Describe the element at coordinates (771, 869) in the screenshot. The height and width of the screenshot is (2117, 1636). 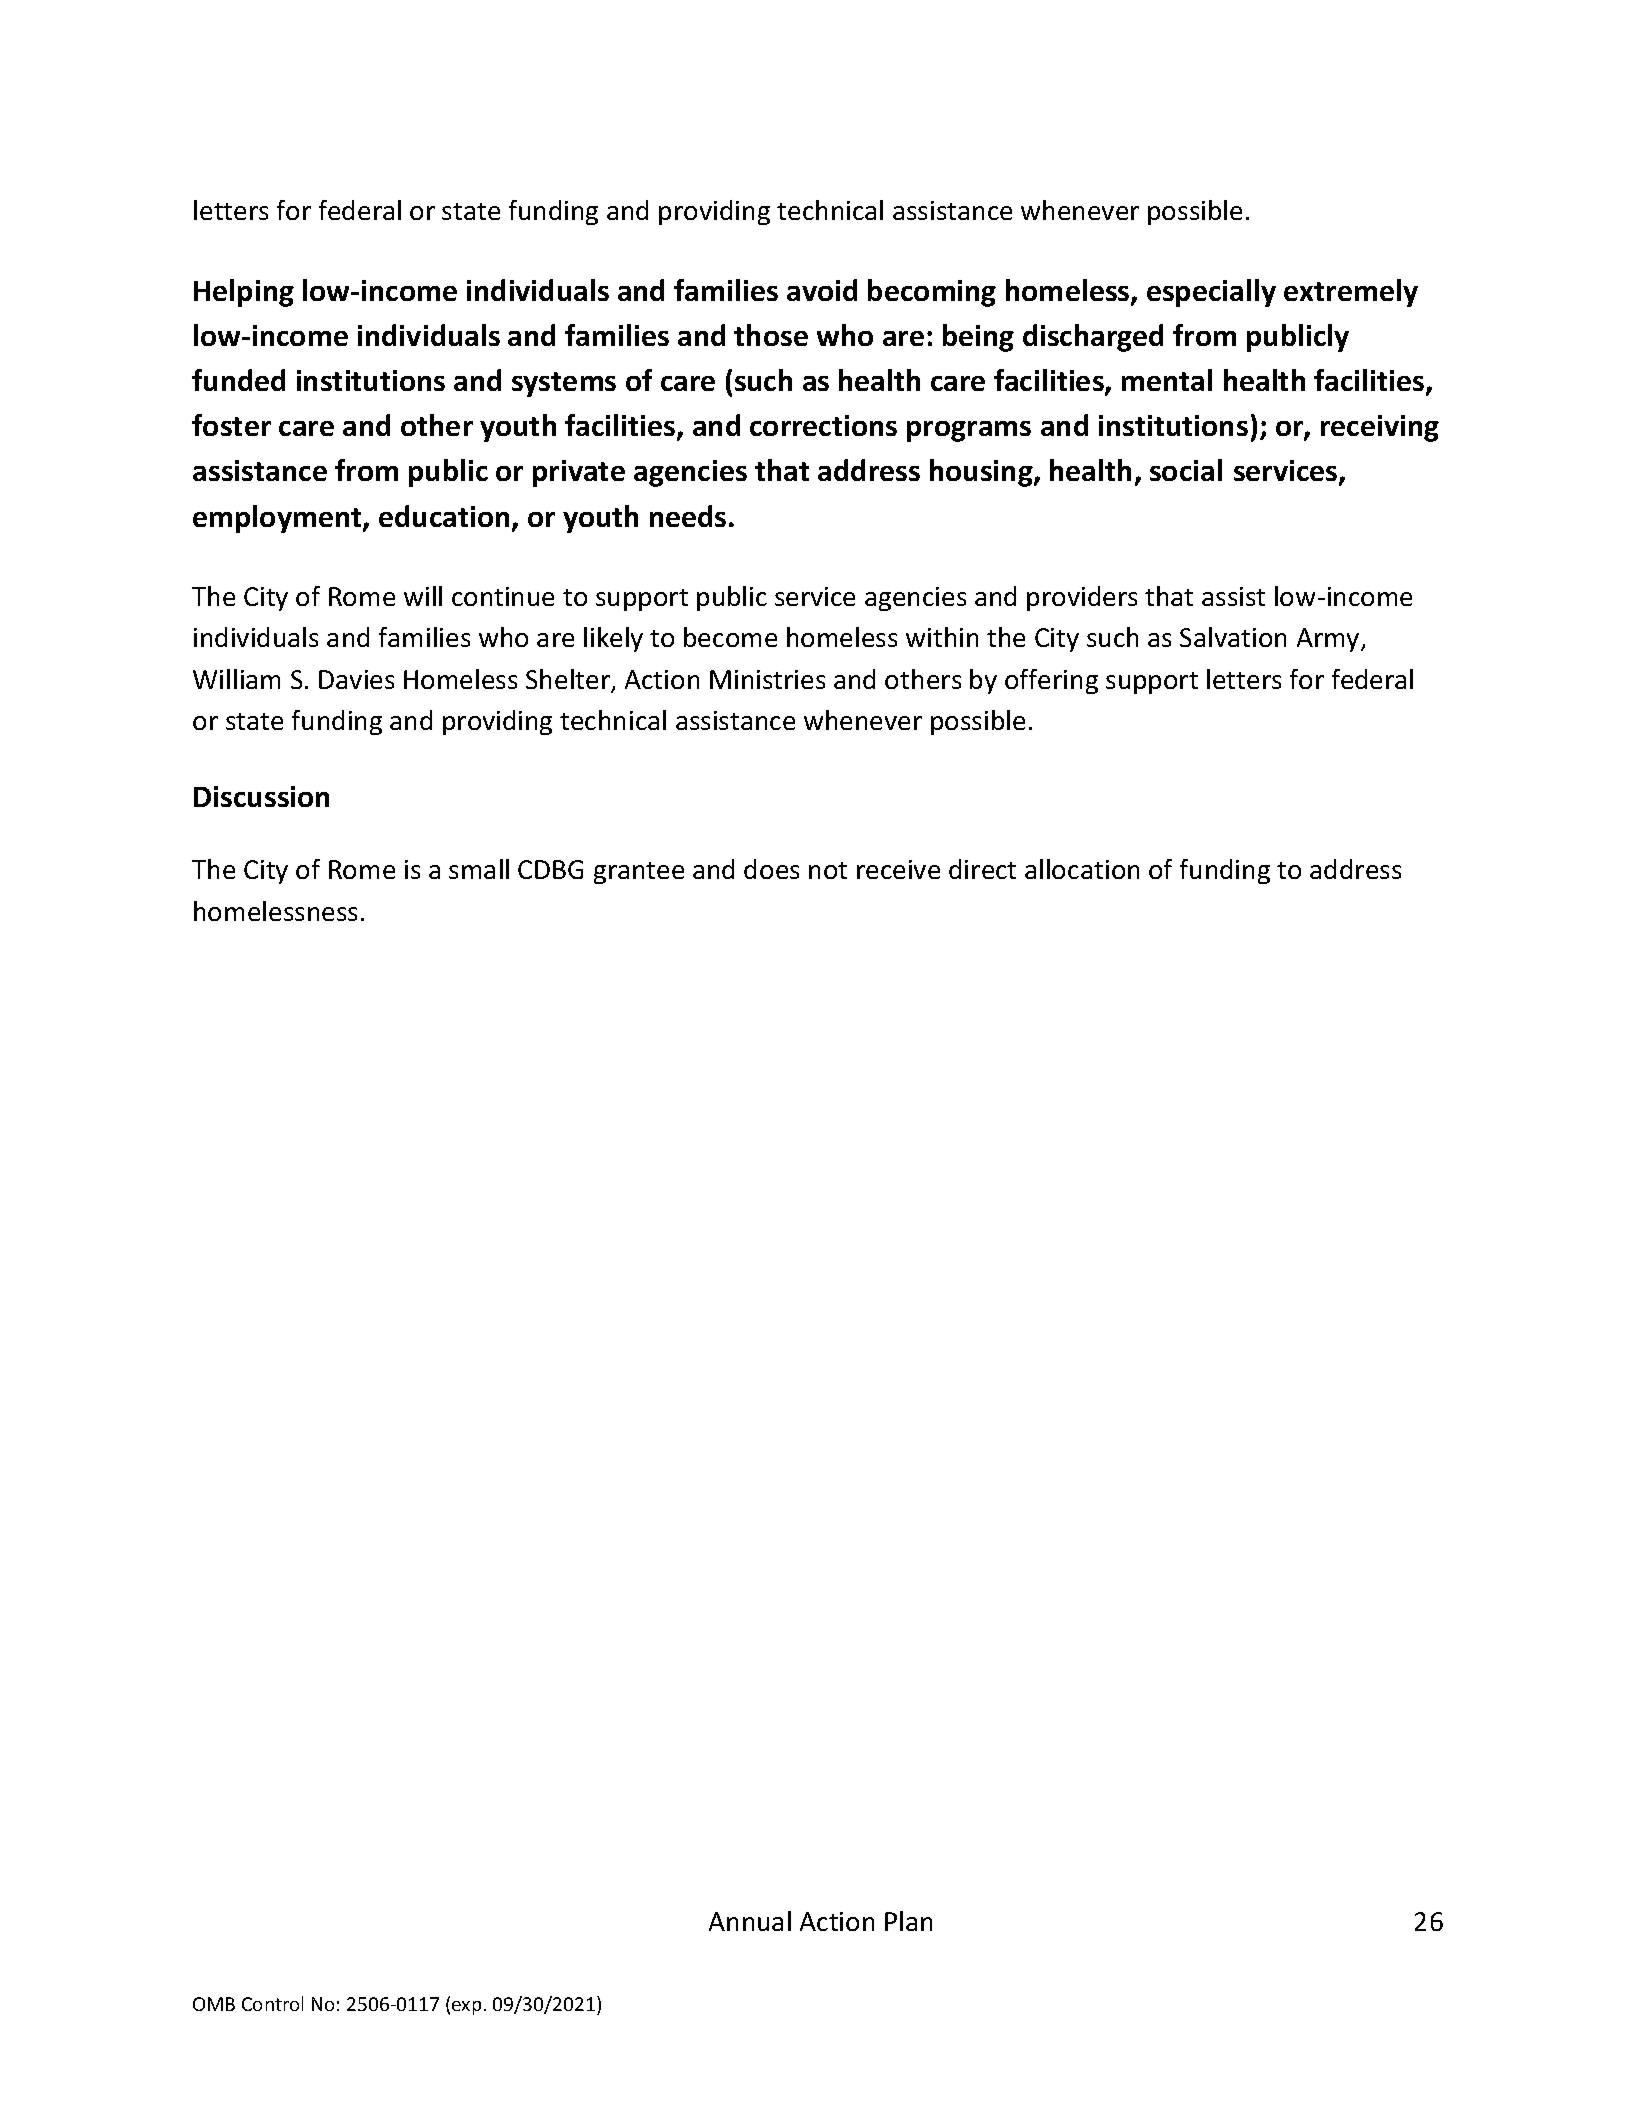
I see `does` at that location.
